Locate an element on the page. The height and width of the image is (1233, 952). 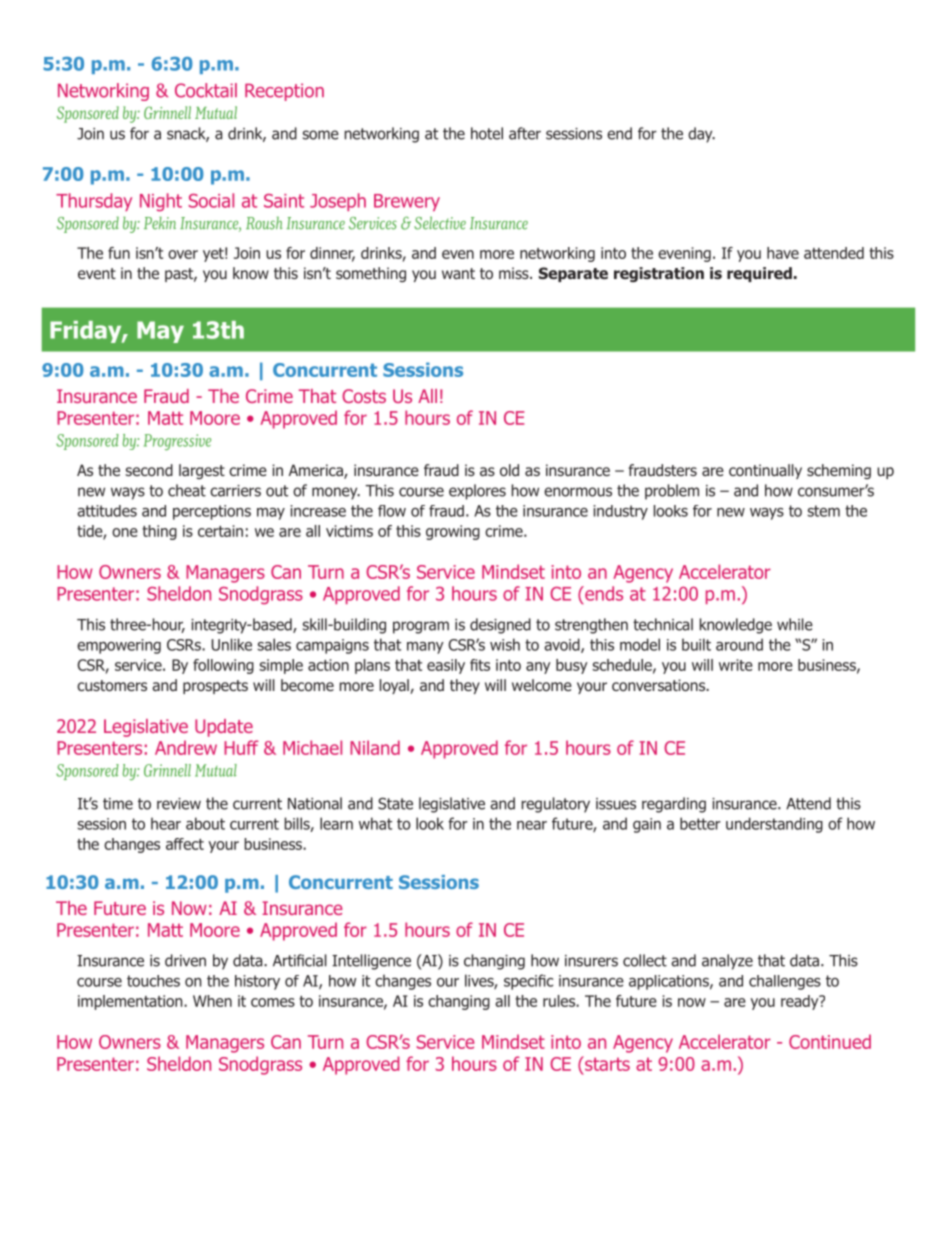
certain is located at coordinates (220, 531).
